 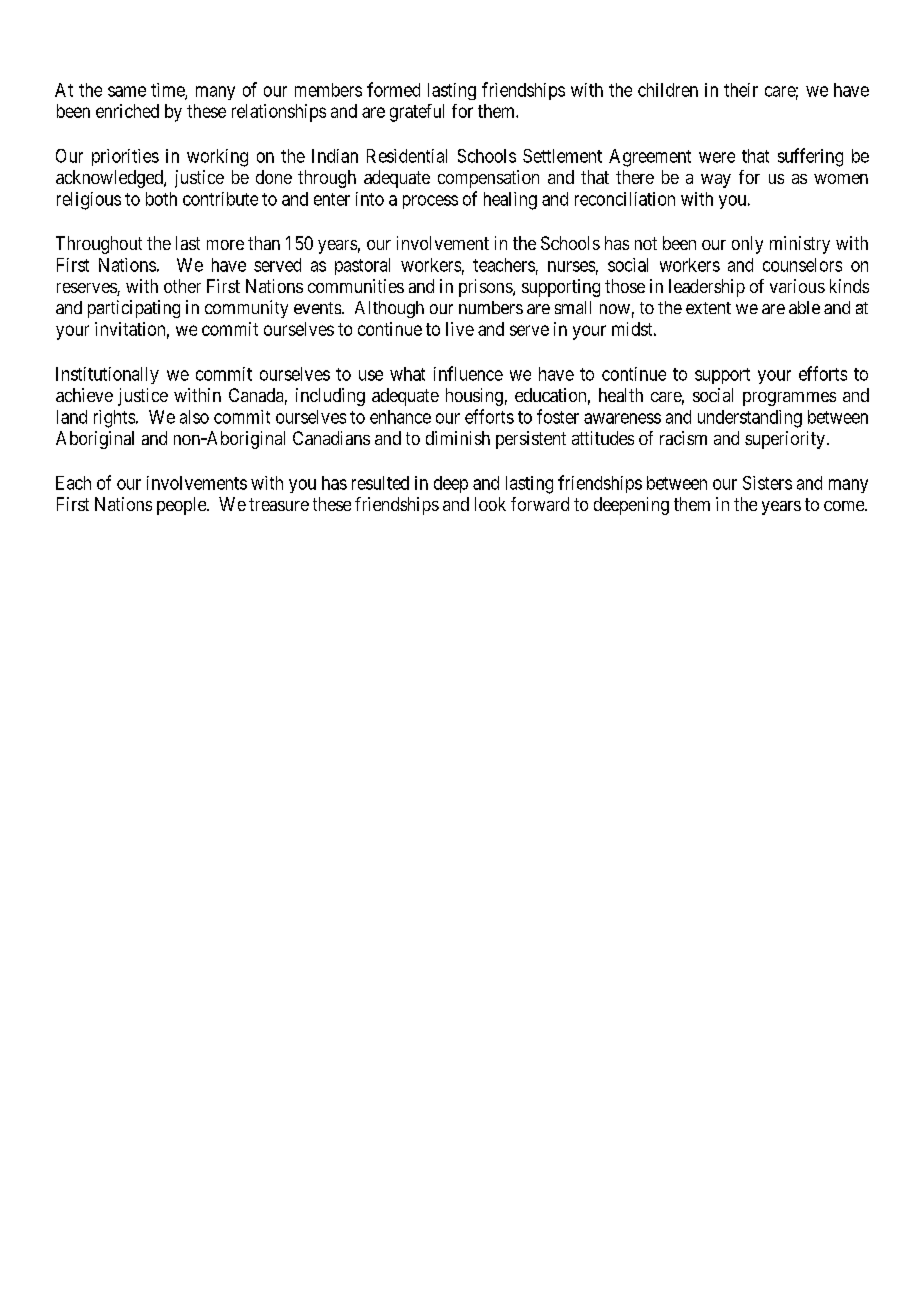 What do you see at coordinates (767, 483) in the page?
I see `Sisters` at bounding box center [767, 483].
